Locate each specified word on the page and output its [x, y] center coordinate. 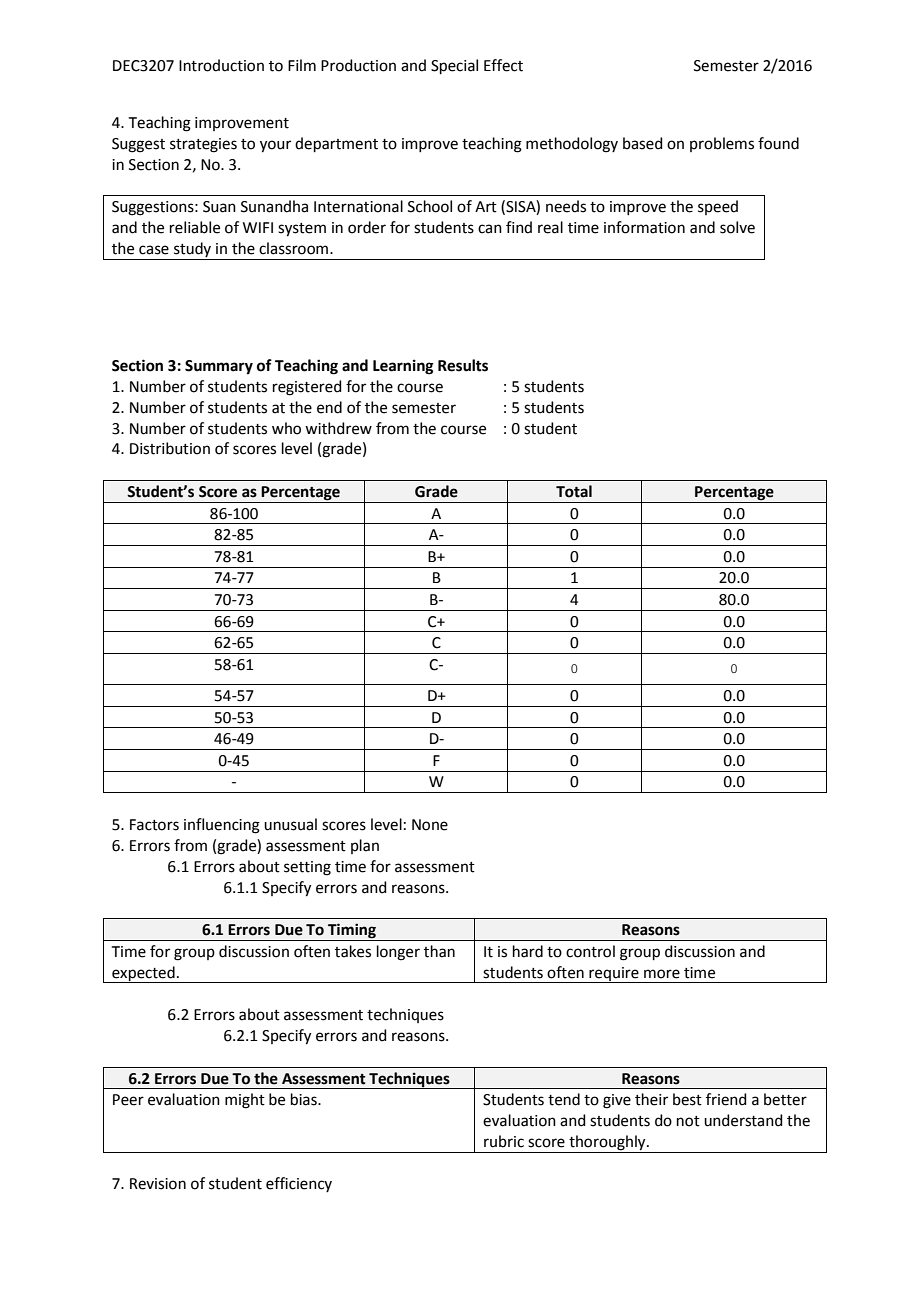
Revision [158, 1184]
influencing [222, 826]
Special [454, 66]
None [430, 825]
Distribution [170, 448]
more [662, 974]
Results [463, 365]
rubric [504, 1141]
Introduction [221, 65]
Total [574, 491]
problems [722, 144]
